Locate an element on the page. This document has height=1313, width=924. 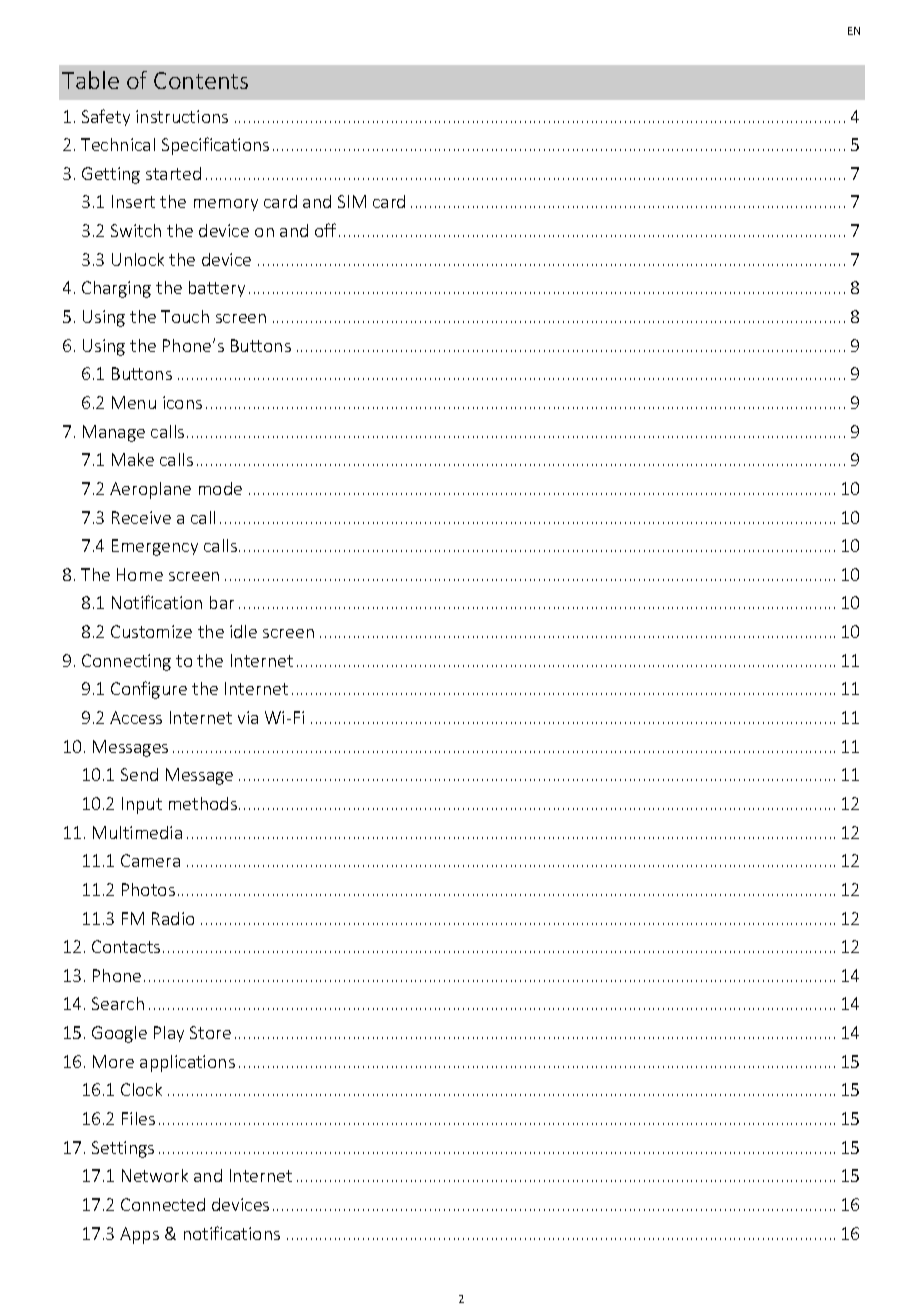
memory is located at coordinates (226, 205).
